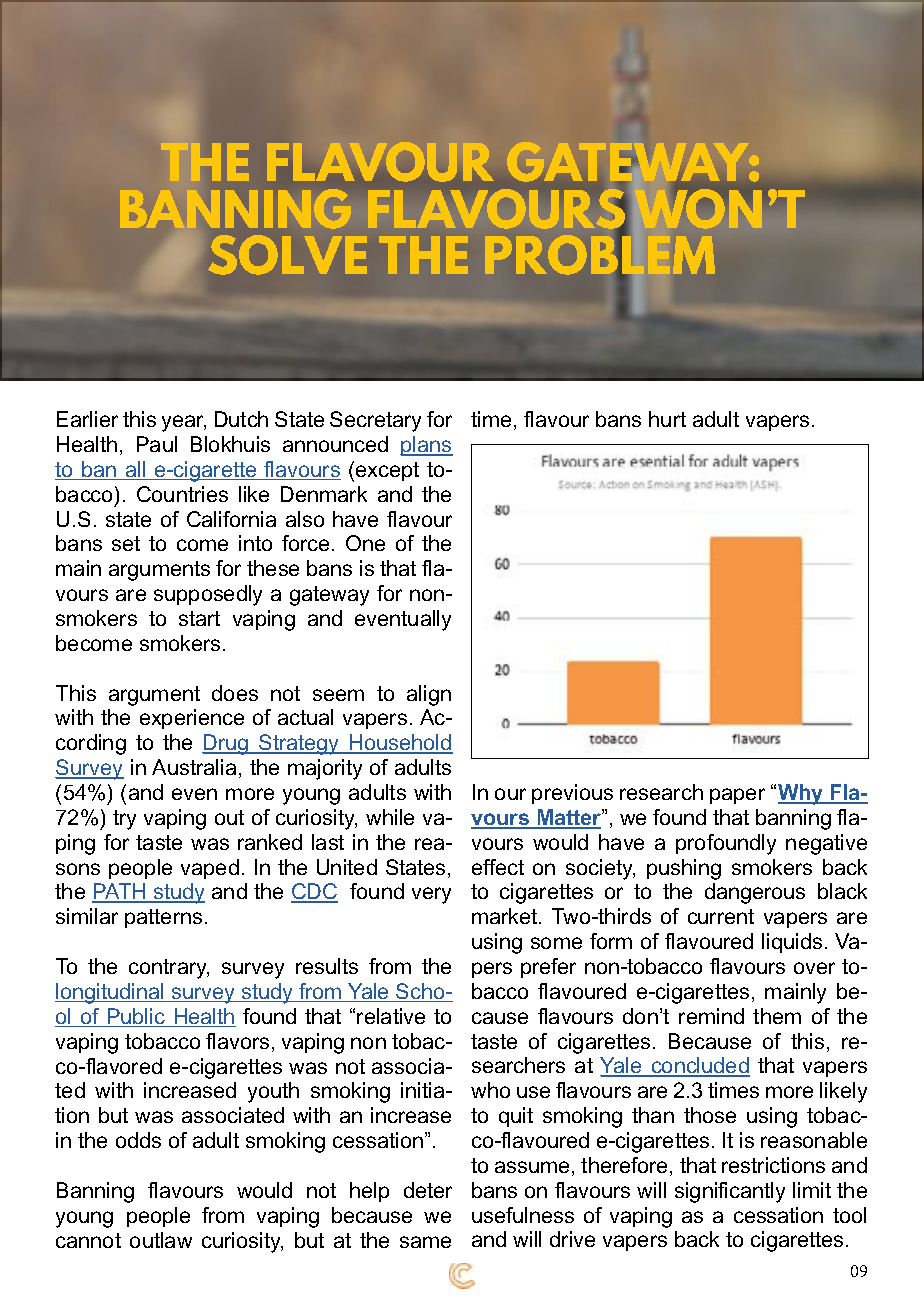 Image resolution: width=924 pixels, height=1308 pixels. Describe the element at coordinates (161, 1240) in the screenshot. I see `outlaw` at that location.
